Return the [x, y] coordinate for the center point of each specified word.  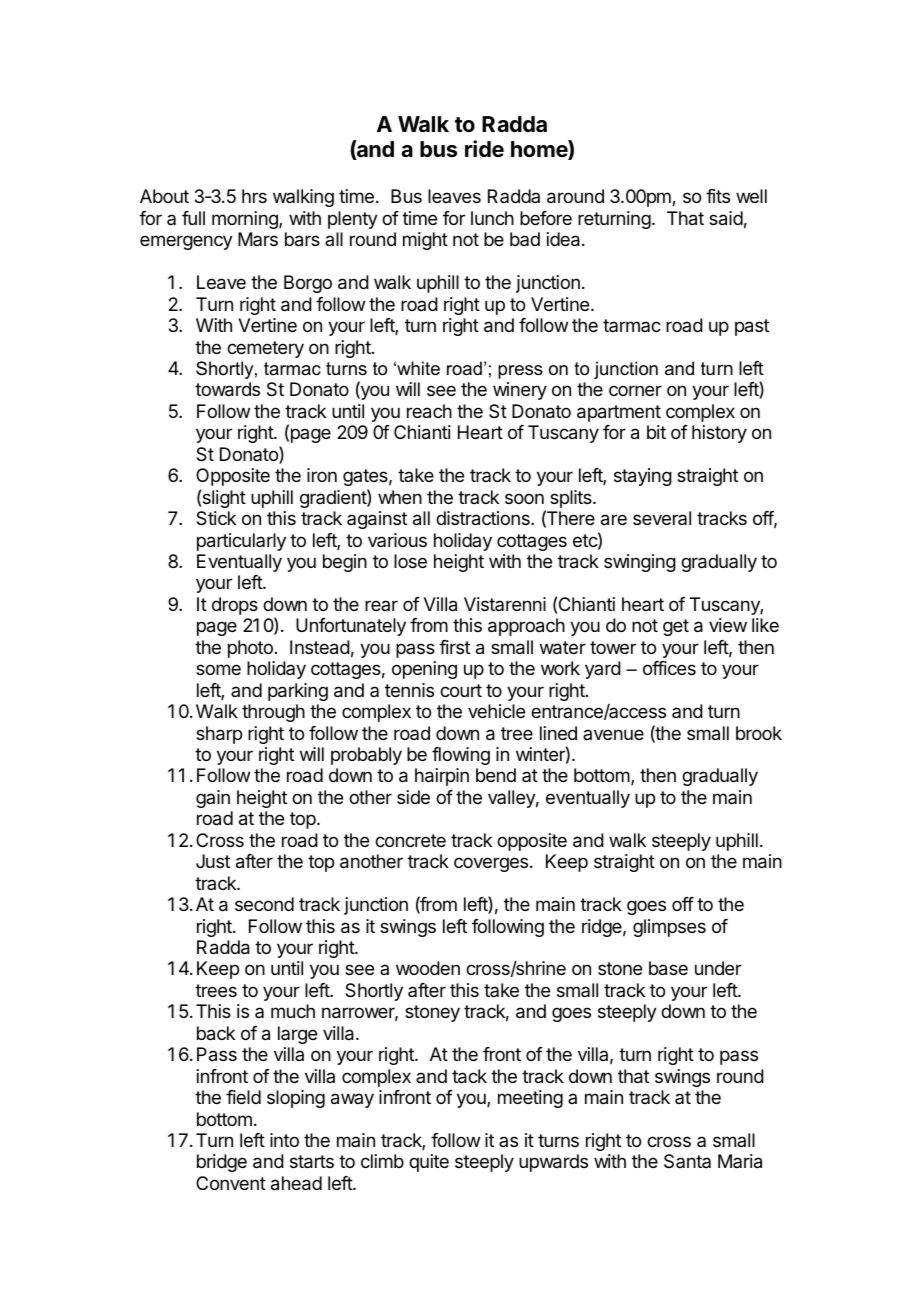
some [218, 669]
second [264, 904]
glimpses [669, 928]
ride [484, 149]
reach [429, 411]
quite [429, 1163]
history [719, 434]
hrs [254, 196]
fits [718, 196]
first [454, 647]
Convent [231, 1183]
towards [227, 389]
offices [669, 668]
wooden [428, 968]
